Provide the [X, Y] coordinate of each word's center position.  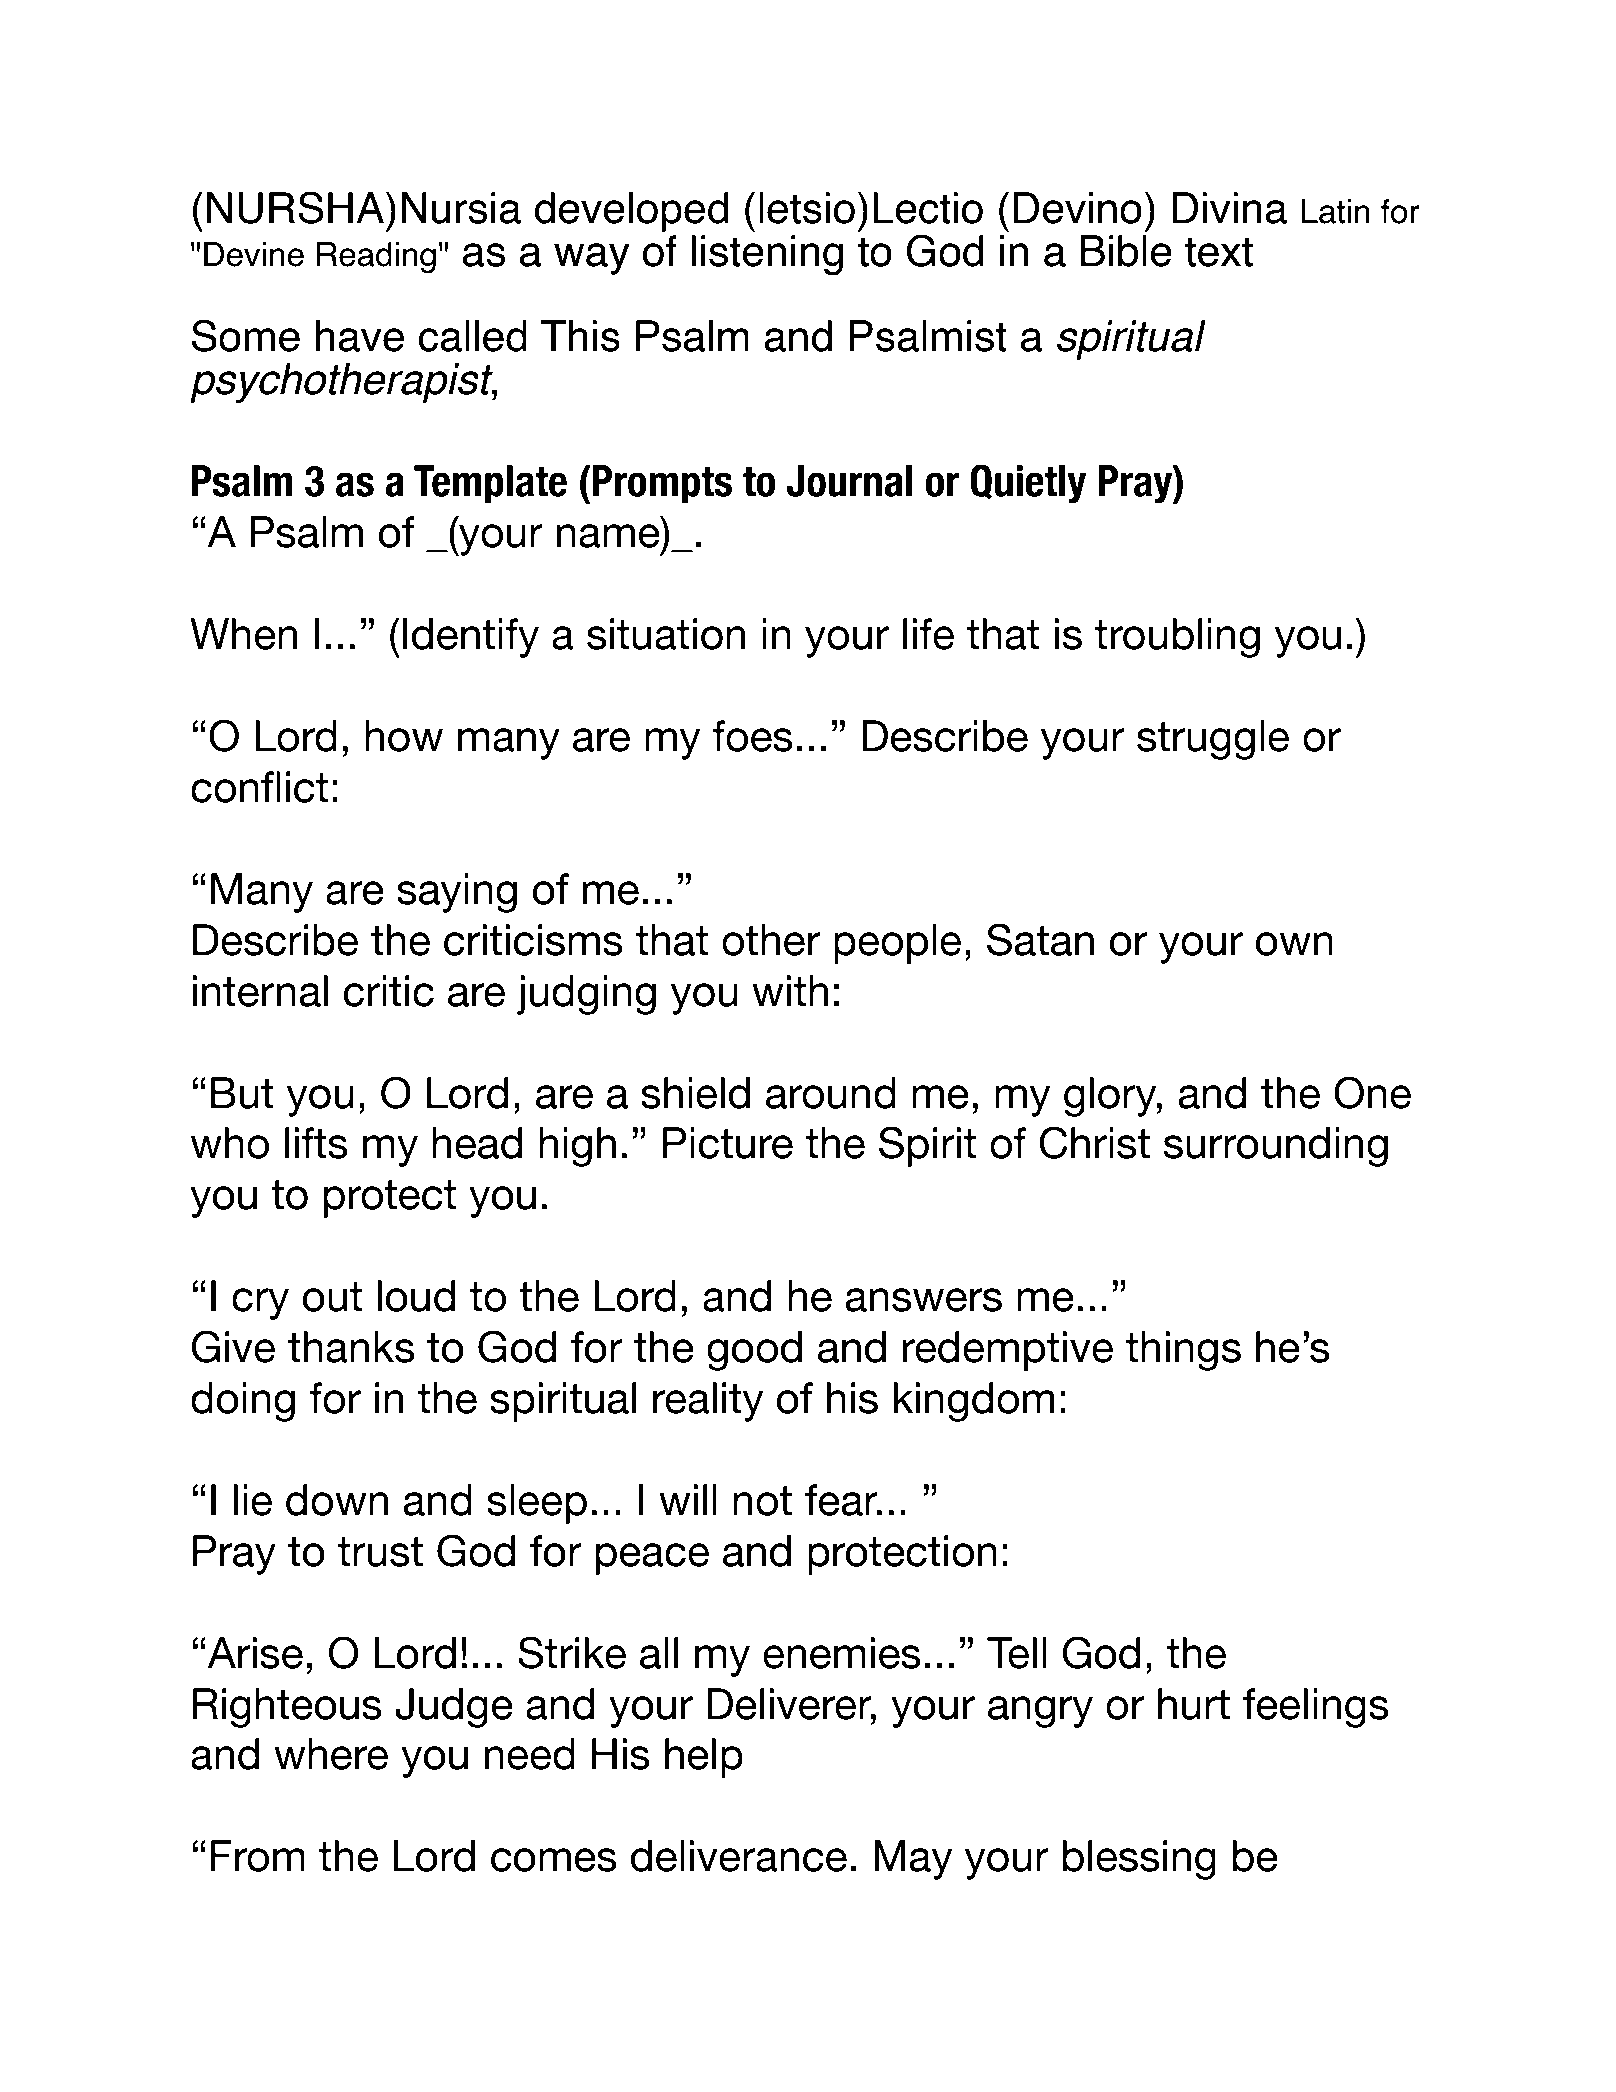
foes [752, 736]
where [331, 1754]
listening [767, 255]
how [404, 736]
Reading [376, 258]
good [754, 1351]
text [1219, 252]
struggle [1213, 740]
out [332, 1297]
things [1183, 1351]
